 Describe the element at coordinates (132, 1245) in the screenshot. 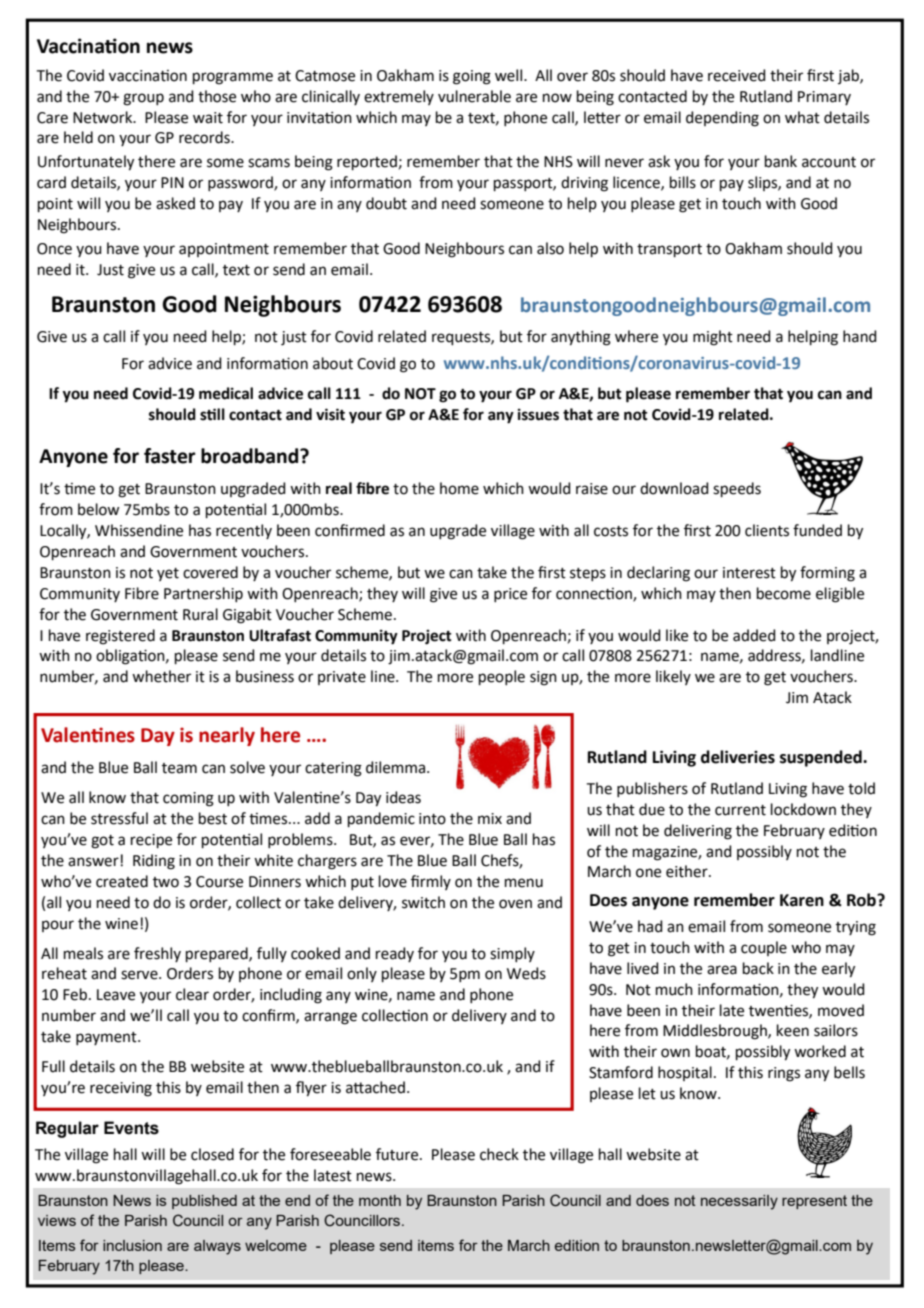

I see `inclusion` at that location.
